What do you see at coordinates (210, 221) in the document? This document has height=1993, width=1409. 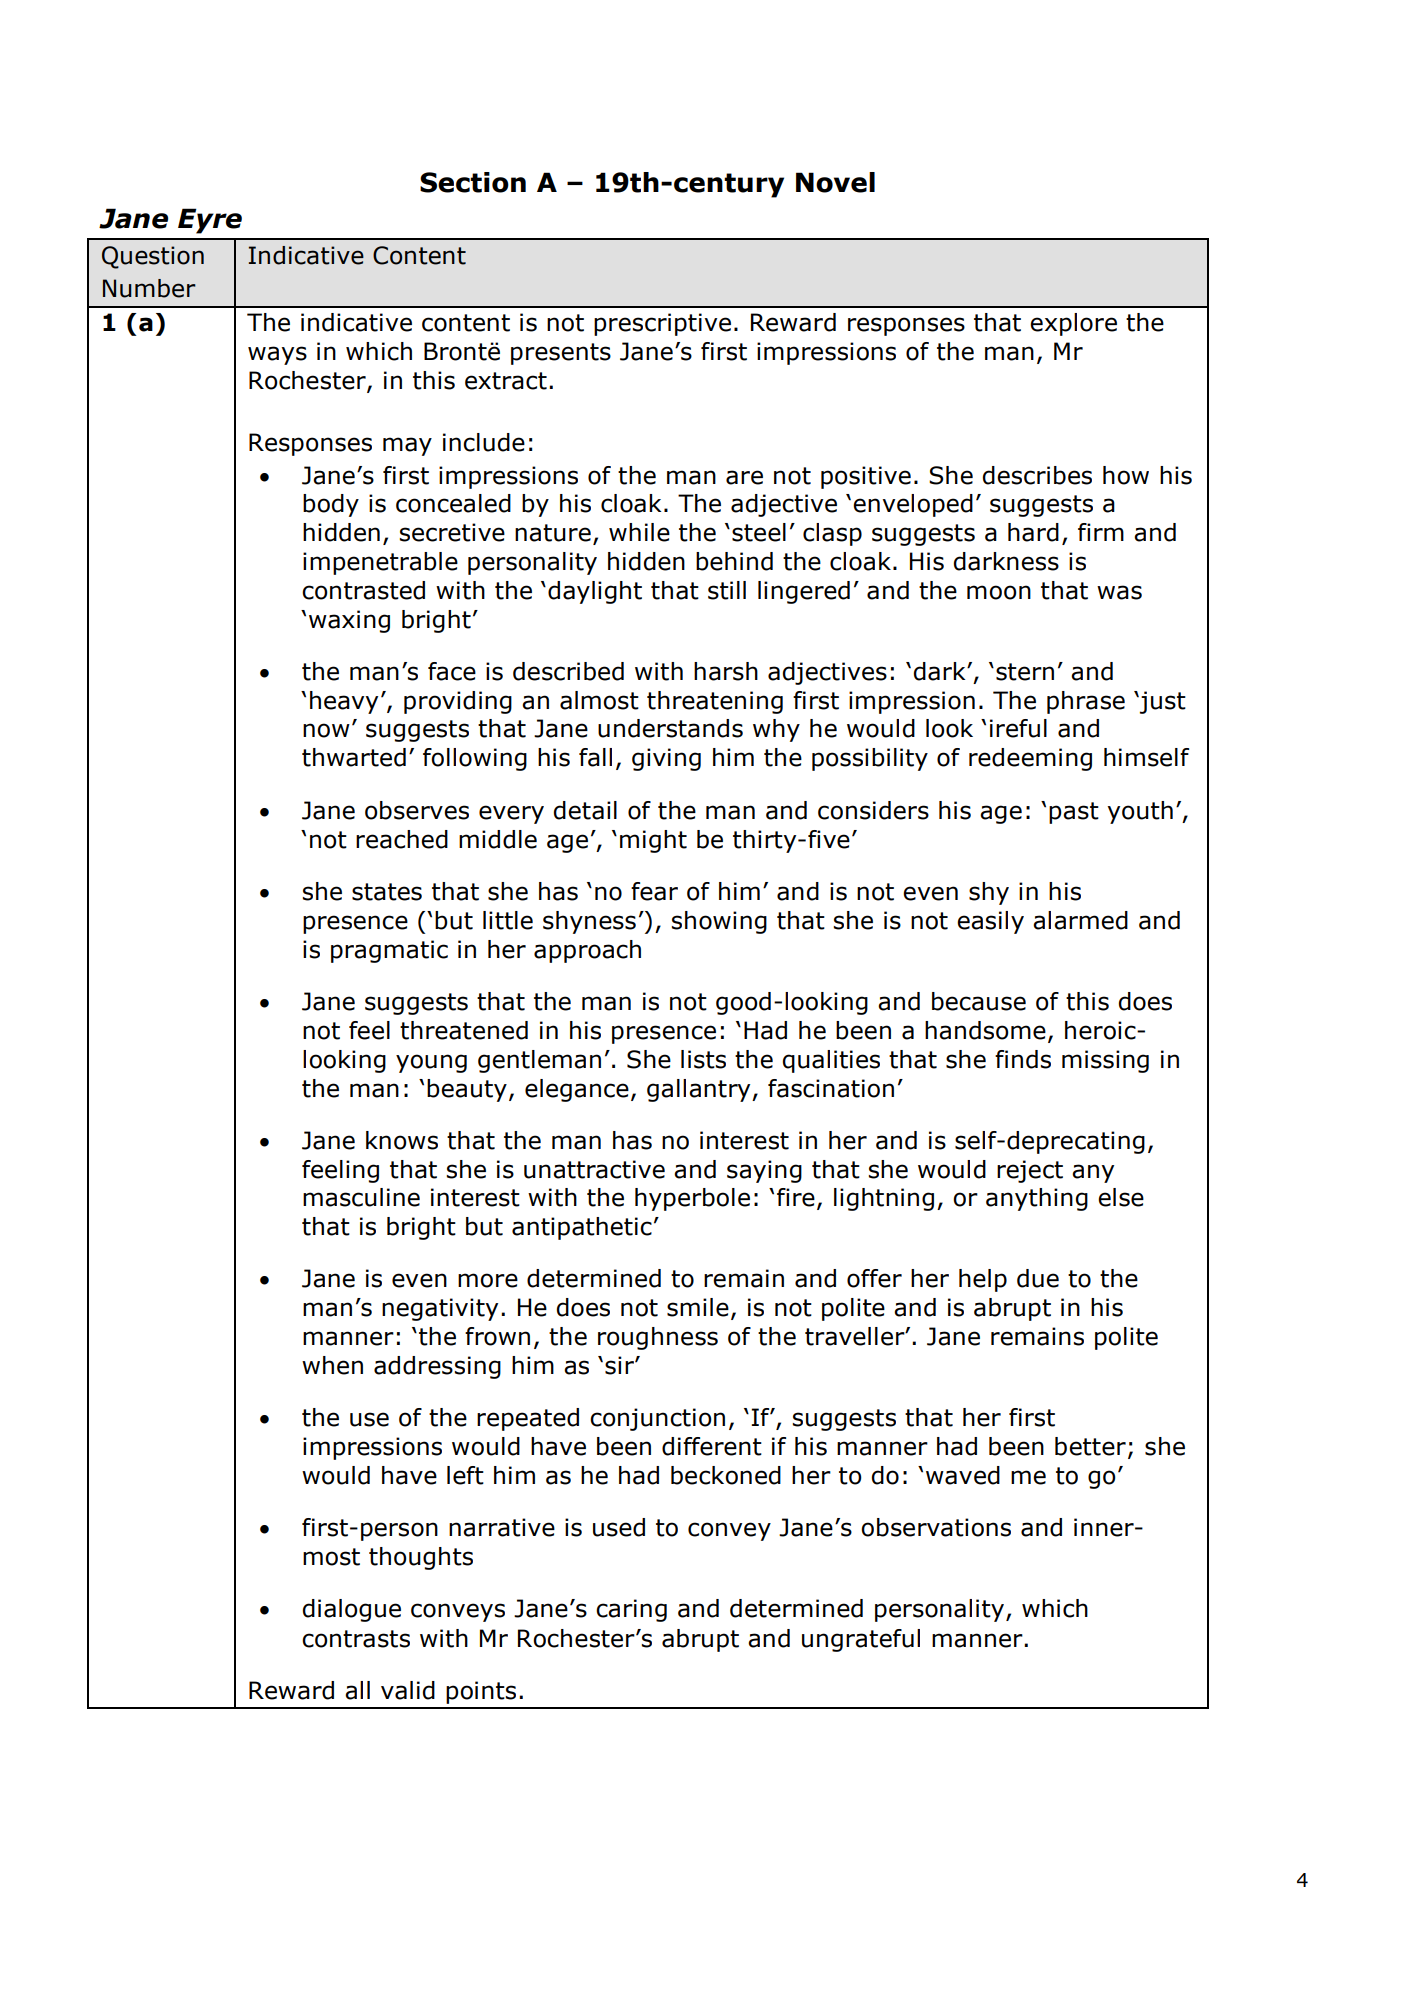 I see `Eyre` at bounding box center [210, 221].
